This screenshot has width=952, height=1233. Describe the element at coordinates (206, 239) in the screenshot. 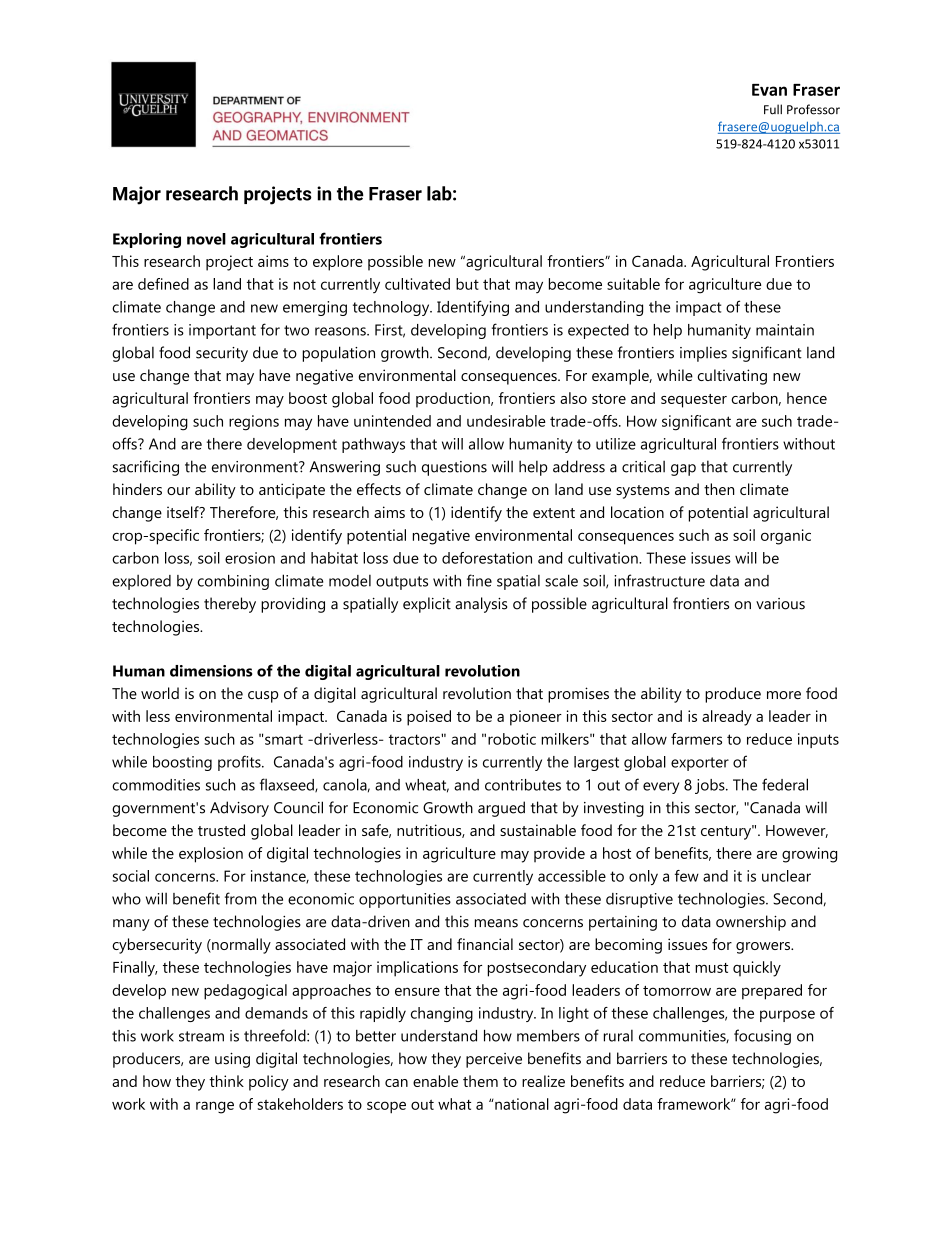

I see `novel` at that location.
